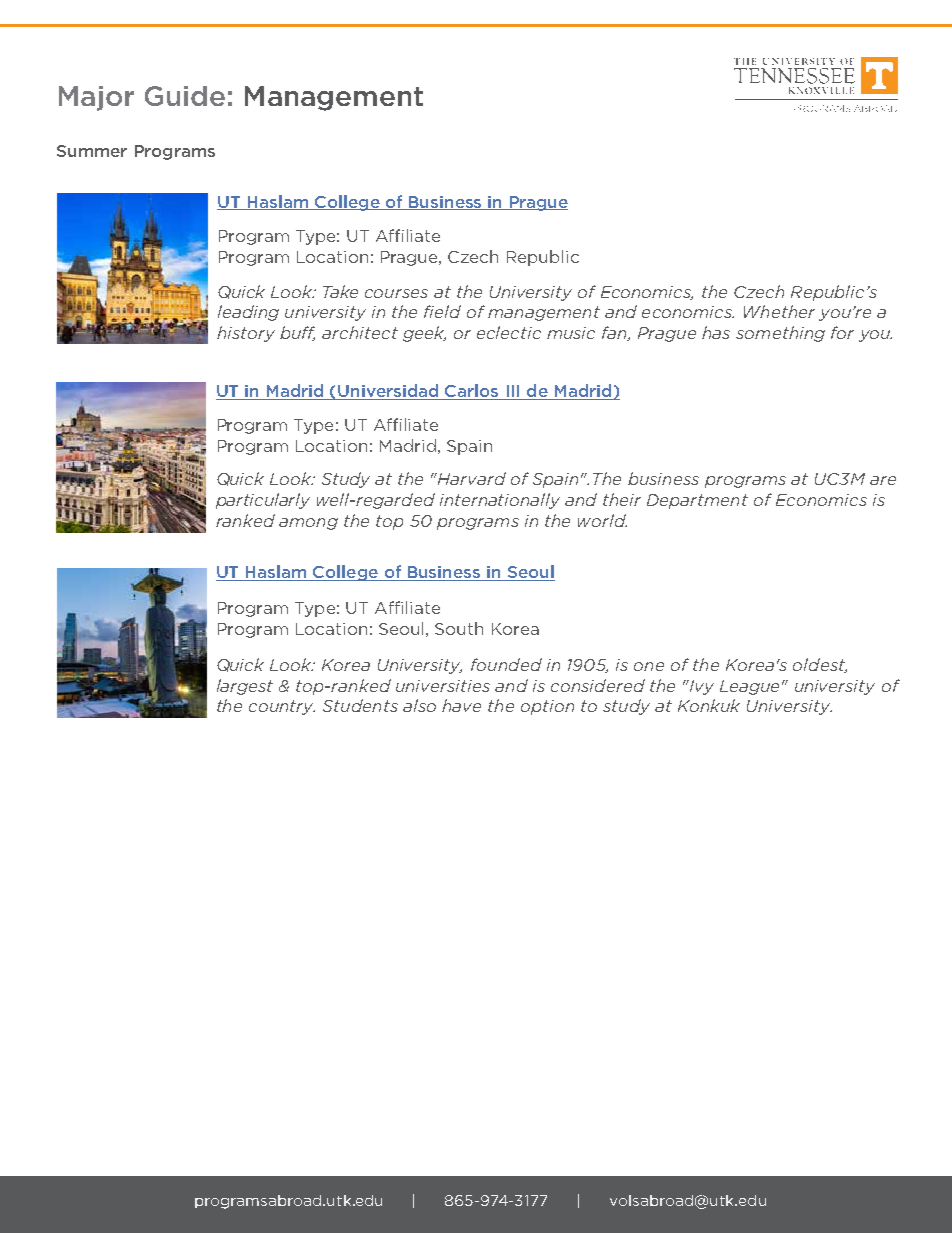 The width and height of the image is (952, 1233). What do you see at coordinates (751, 687) in the image?
I see `League` at bounding box center [751, 687].
